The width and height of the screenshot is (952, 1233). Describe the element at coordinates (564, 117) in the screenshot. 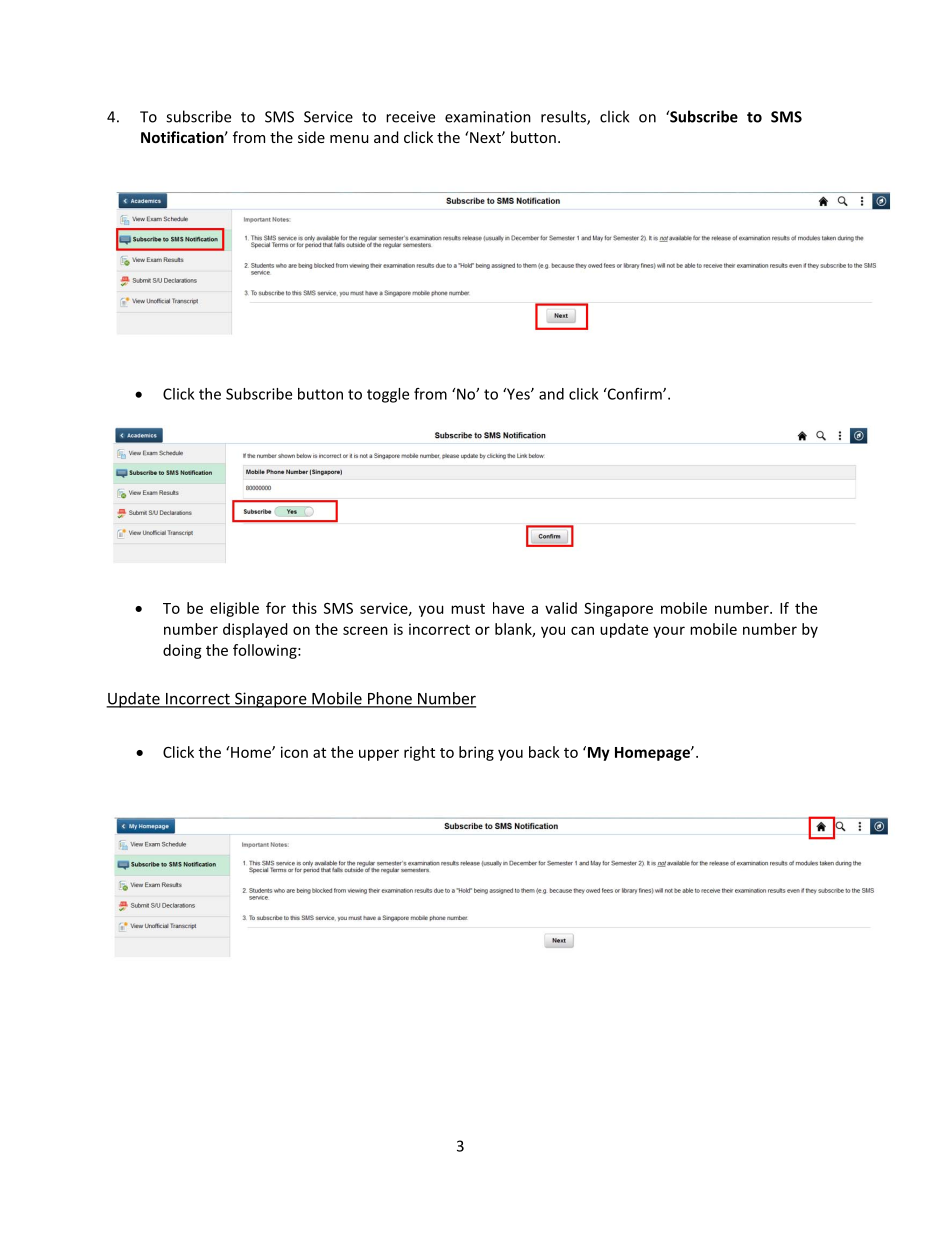

I see `results` at that location.
